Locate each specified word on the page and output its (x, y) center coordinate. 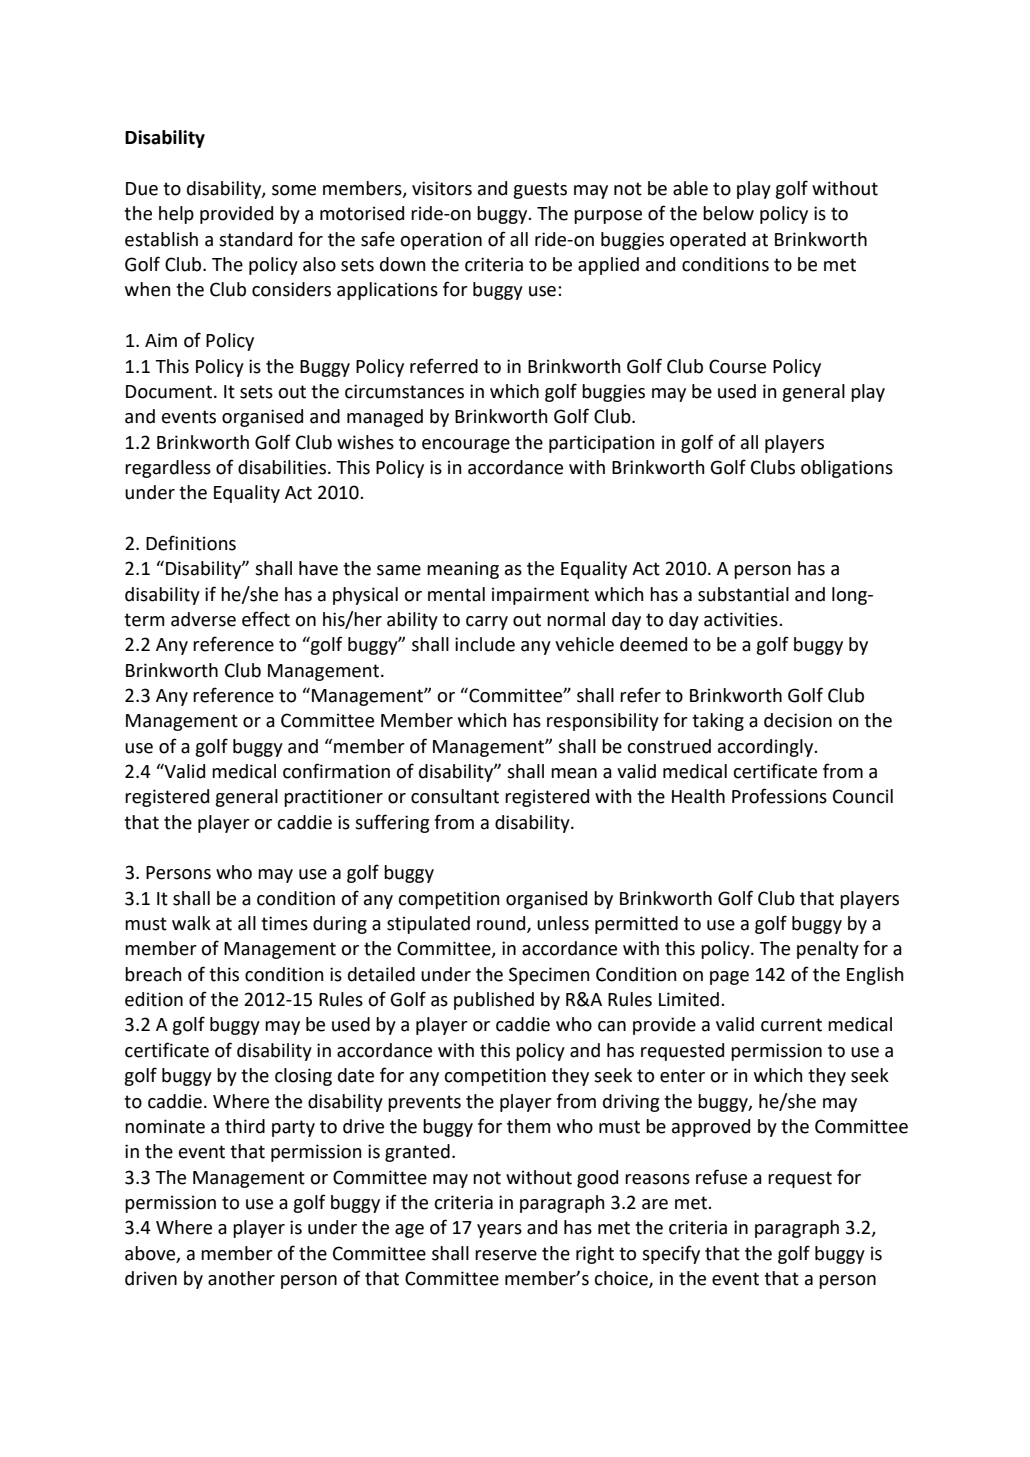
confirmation (336, 771)
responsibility (603, 722)
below (728, 213)
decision (798, 720)
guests (540, 190)
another (241, 1278)
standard (255, 239)
